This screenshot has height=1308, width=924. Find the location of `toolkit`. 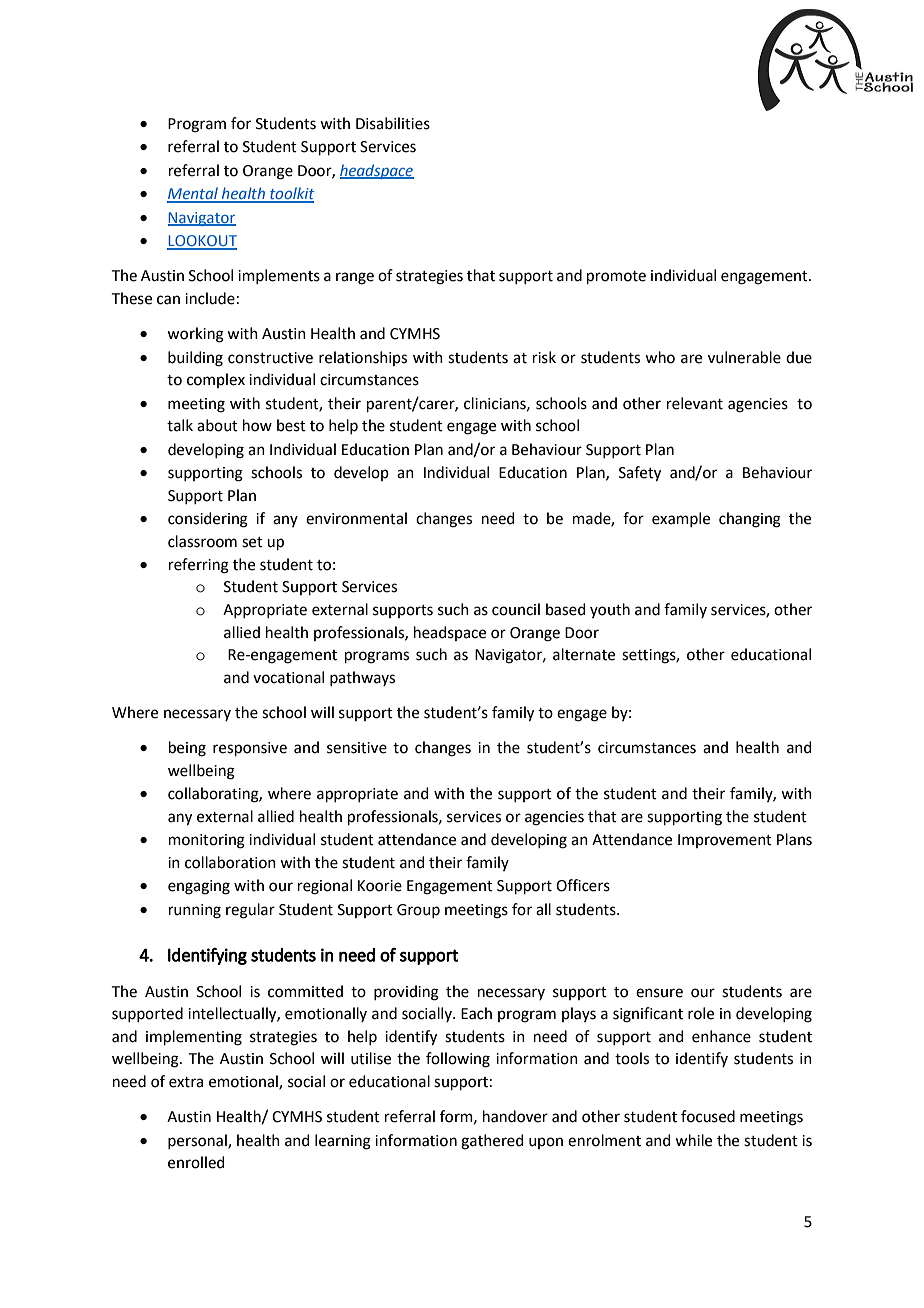

toolkit is located at coordinates (291, 194).
